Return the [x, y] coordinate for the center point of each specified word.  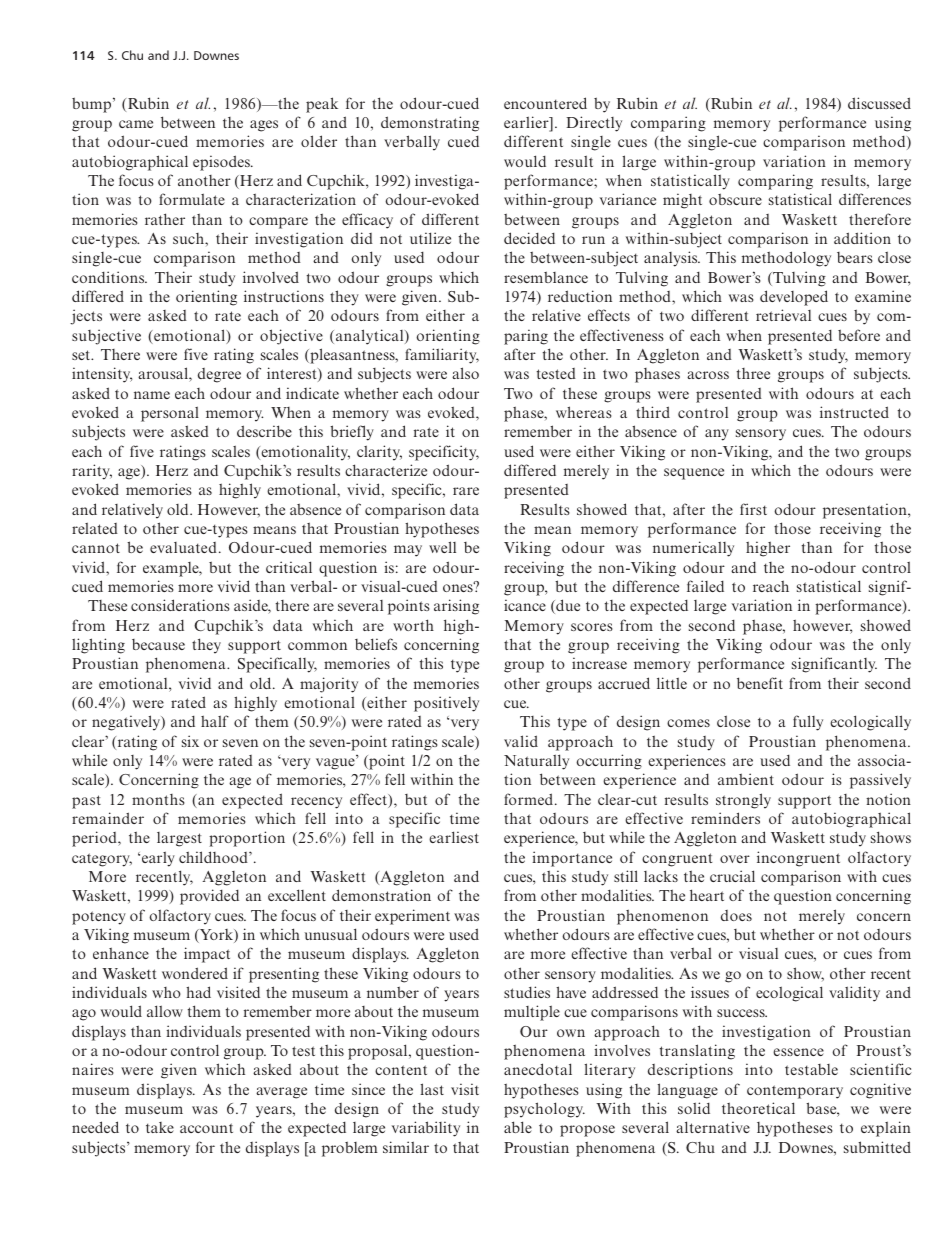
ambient [746, 779]
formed [530, 799]
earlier [527, 123]
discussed [879, 103]
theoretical [758, 1108]
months [158, 799]
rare [466, 491]
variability [426, 1129]
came [136, 124]
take [160, 1127]
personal [170, 414]
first [753, 509]
